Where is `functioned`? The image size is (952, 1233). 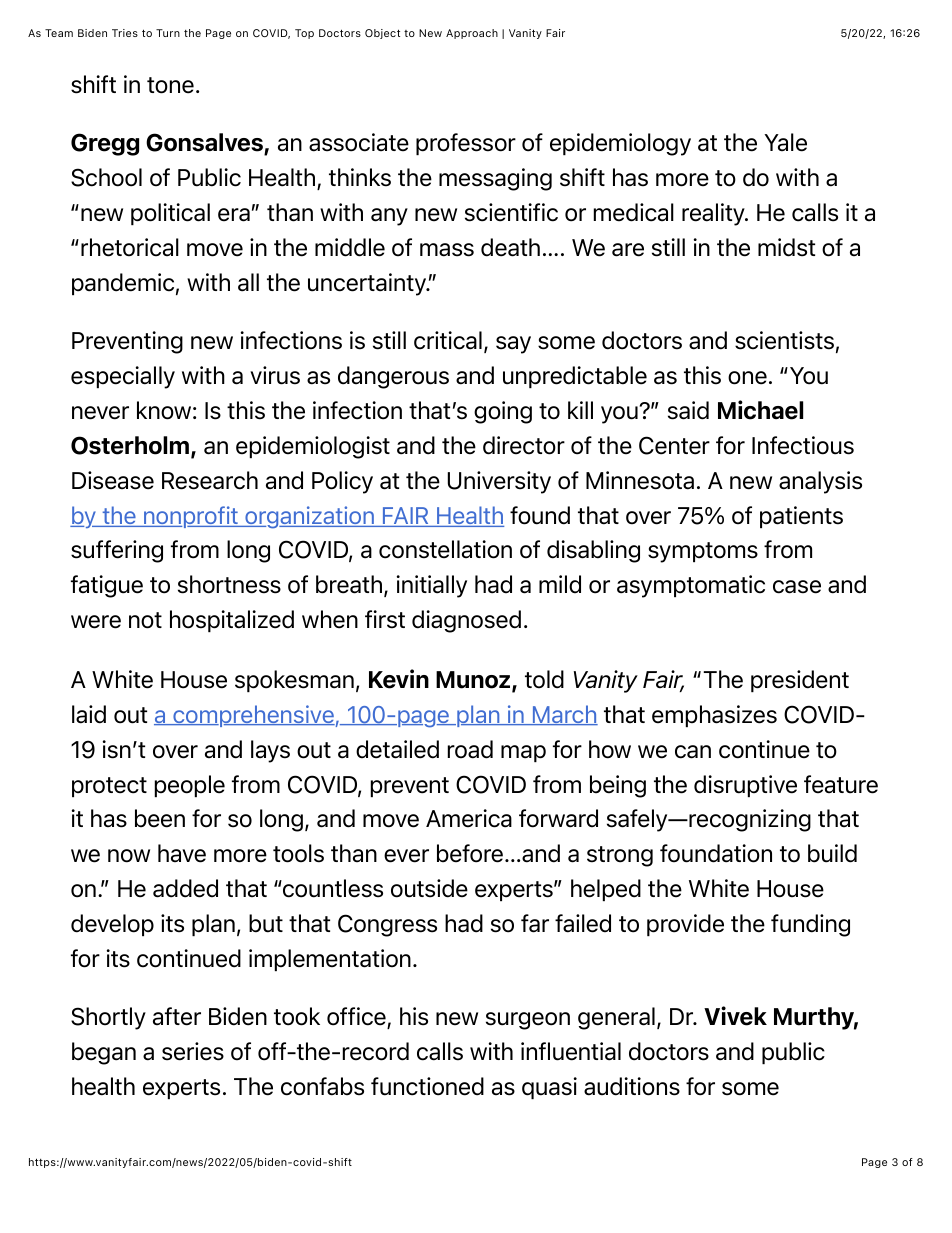
functioned is located at coordinates (427, 1086).
